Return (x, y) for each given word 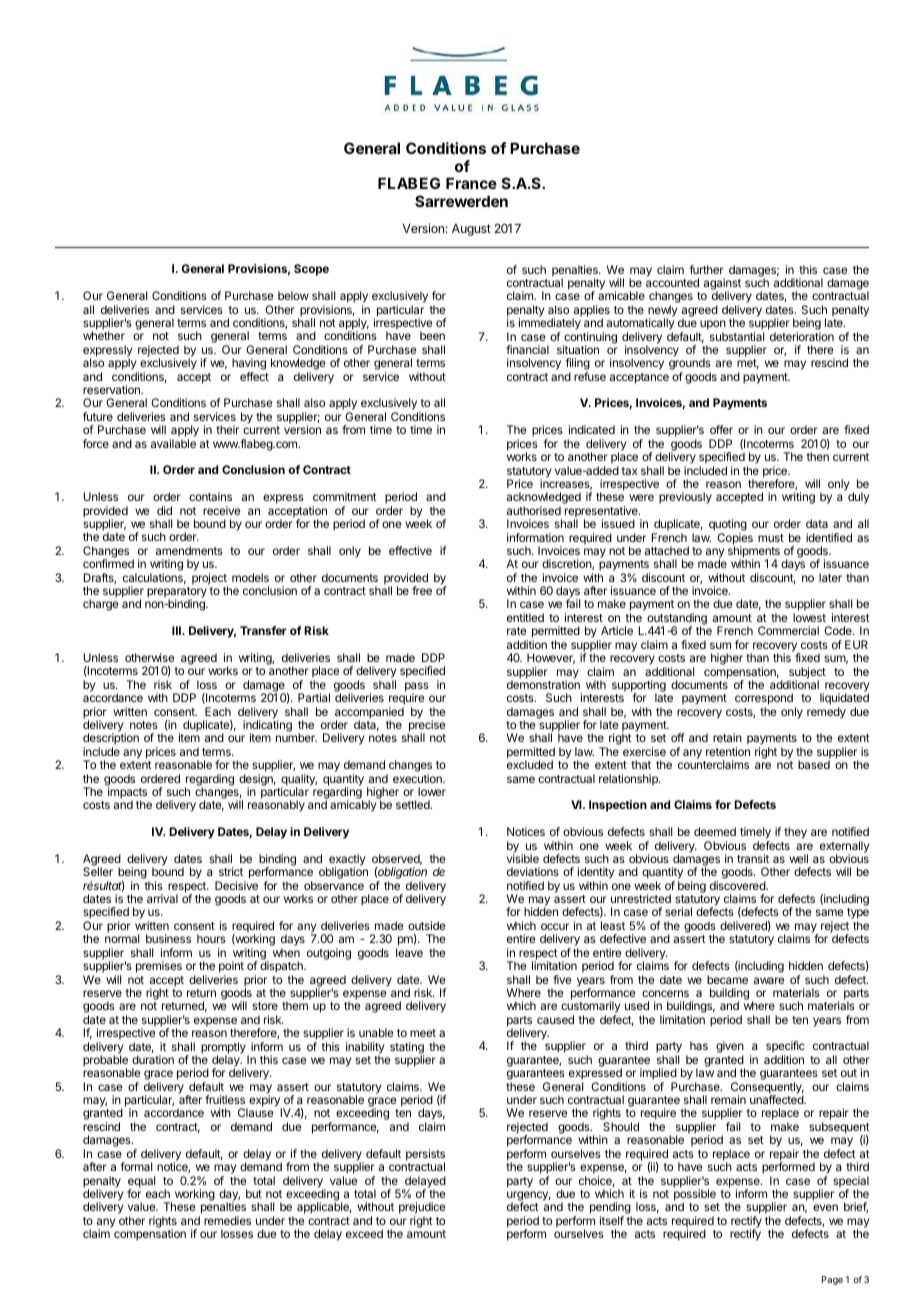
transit (753, 858)
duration (153, 1059)
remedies (227, 1220)
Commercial (788, 630)
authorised (534, 510)
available (173, 443)
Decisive (236, 885)
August (471, 230)
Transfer (263, 630)
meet (423, 1033)
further (707, 269)
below (293, 295)
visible (523, 858)
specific (785, 1048)
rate (517, 631)
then (818, 456)
